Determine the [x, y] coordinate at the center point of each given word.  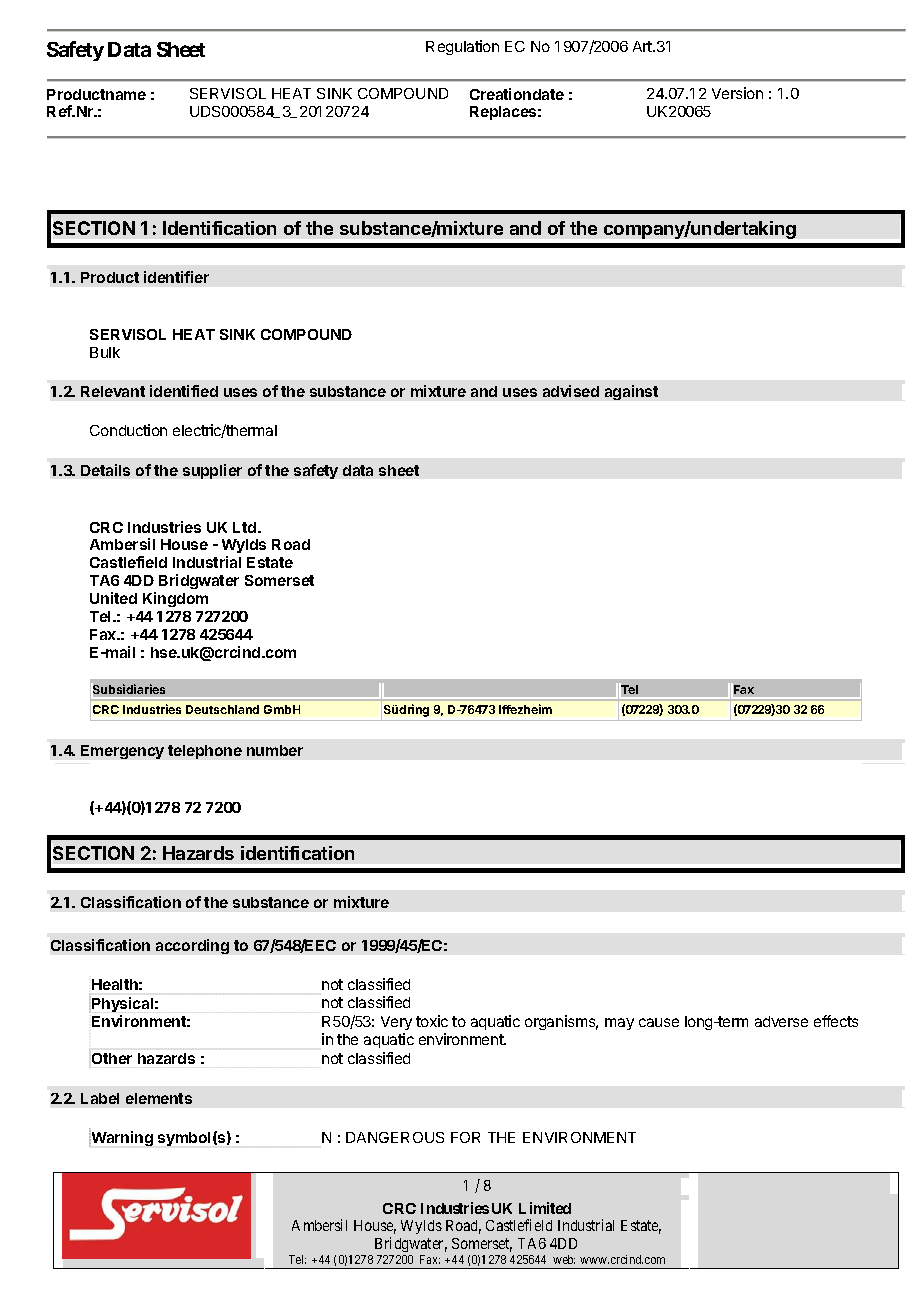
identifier [176, 277]
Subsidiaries [129, 689]
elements [159, 1098]
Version [737, 93]
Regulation [462, 47]
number [275, 750]
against [631, 392]
